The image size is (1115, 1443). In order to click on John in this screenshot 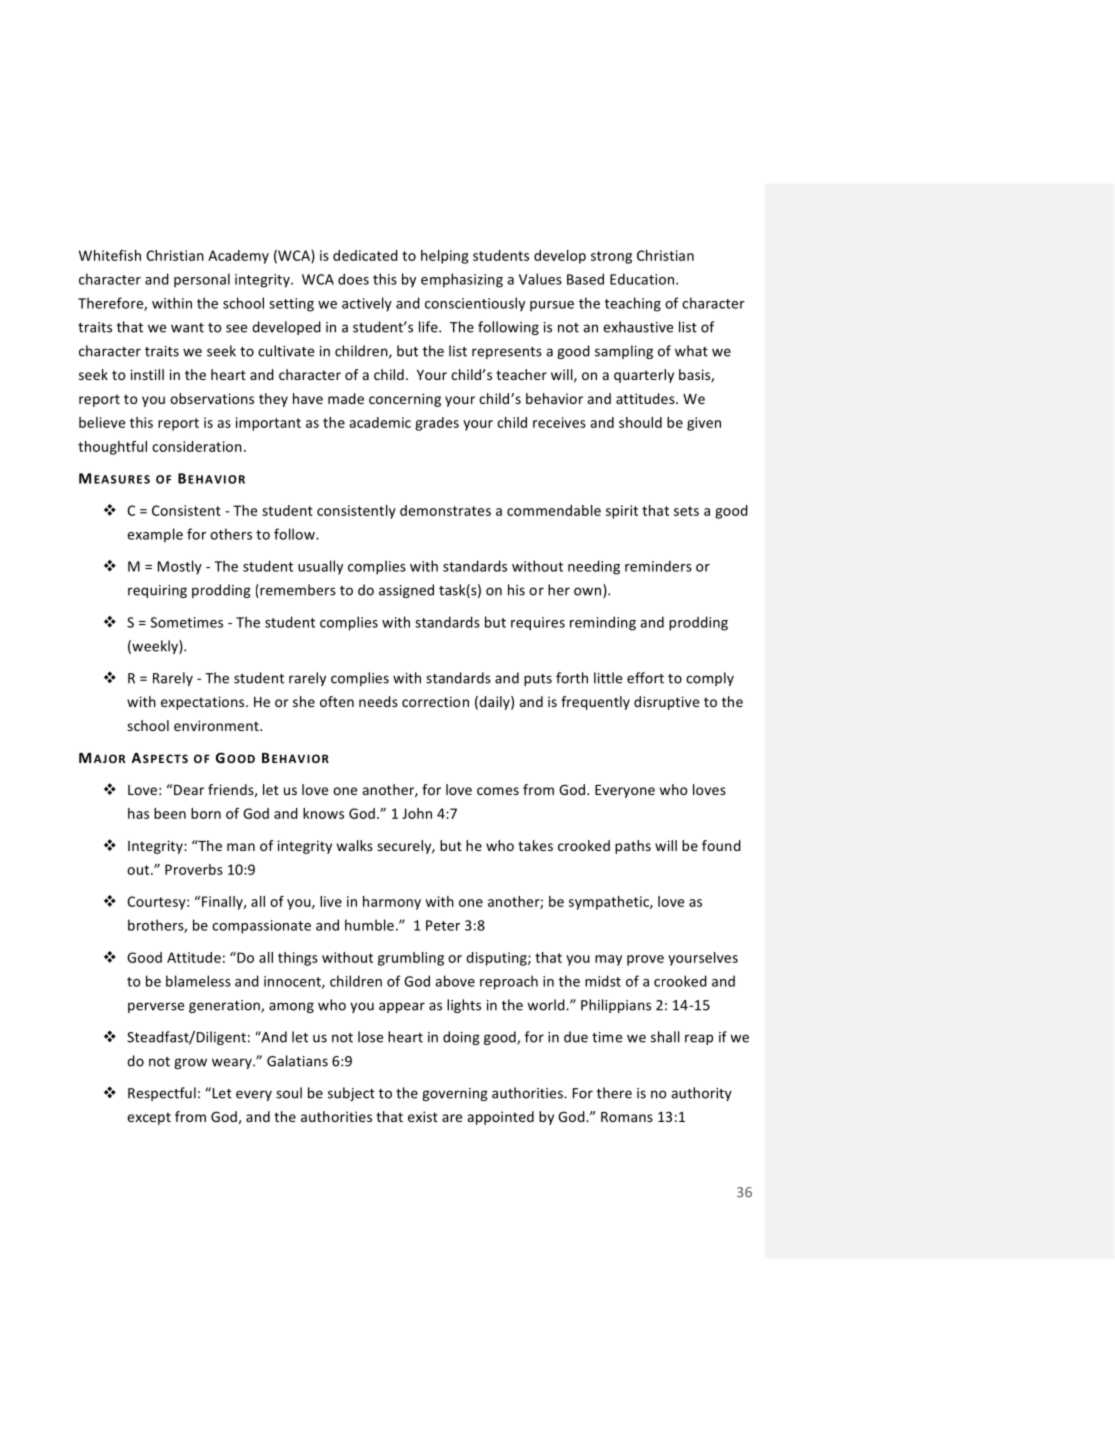, I will do `click(417, 813)`.
